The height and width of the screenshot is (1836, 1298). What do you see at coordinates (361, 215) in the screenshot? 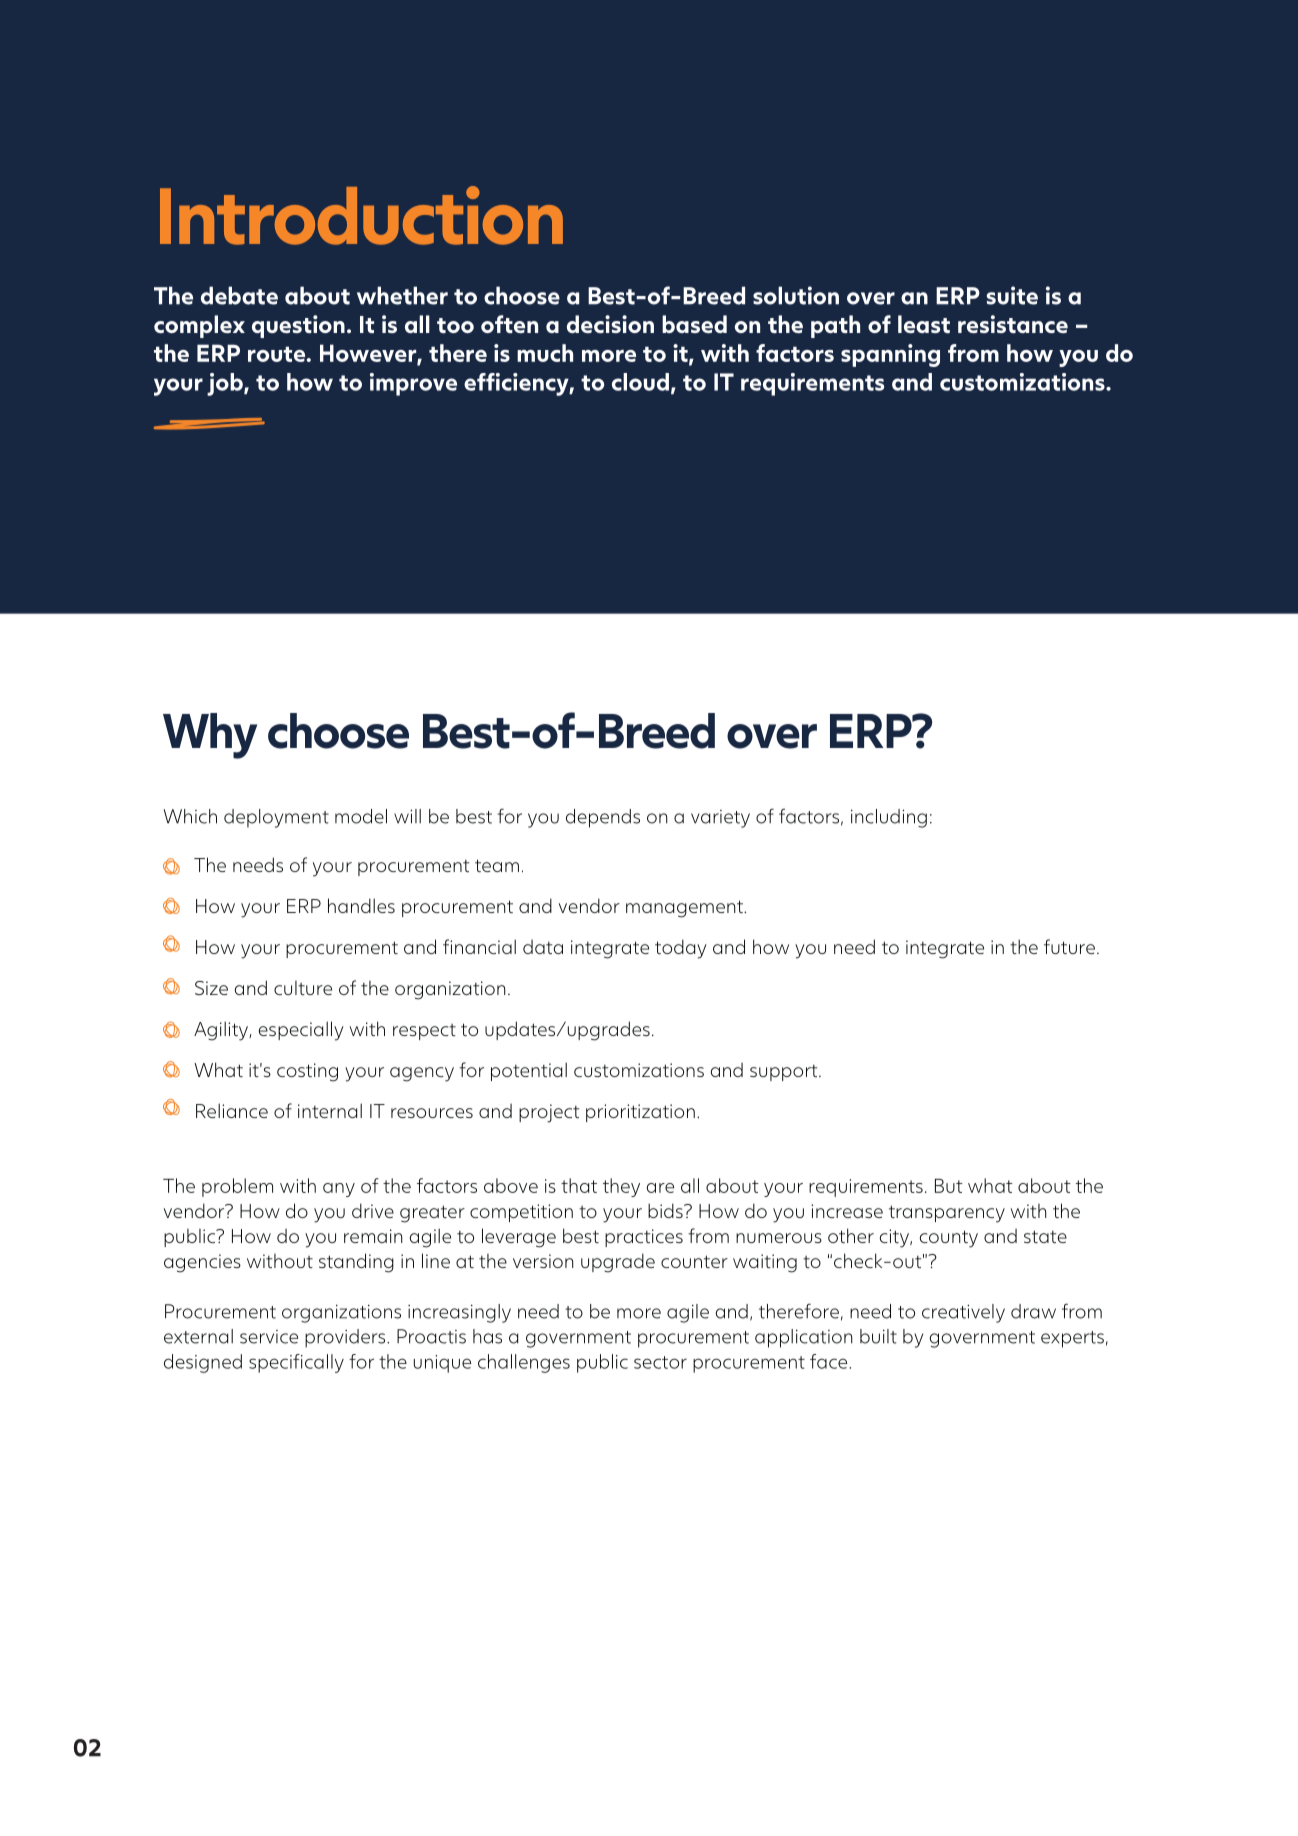
I see `Introduction` at bounding box center [361, 215].
